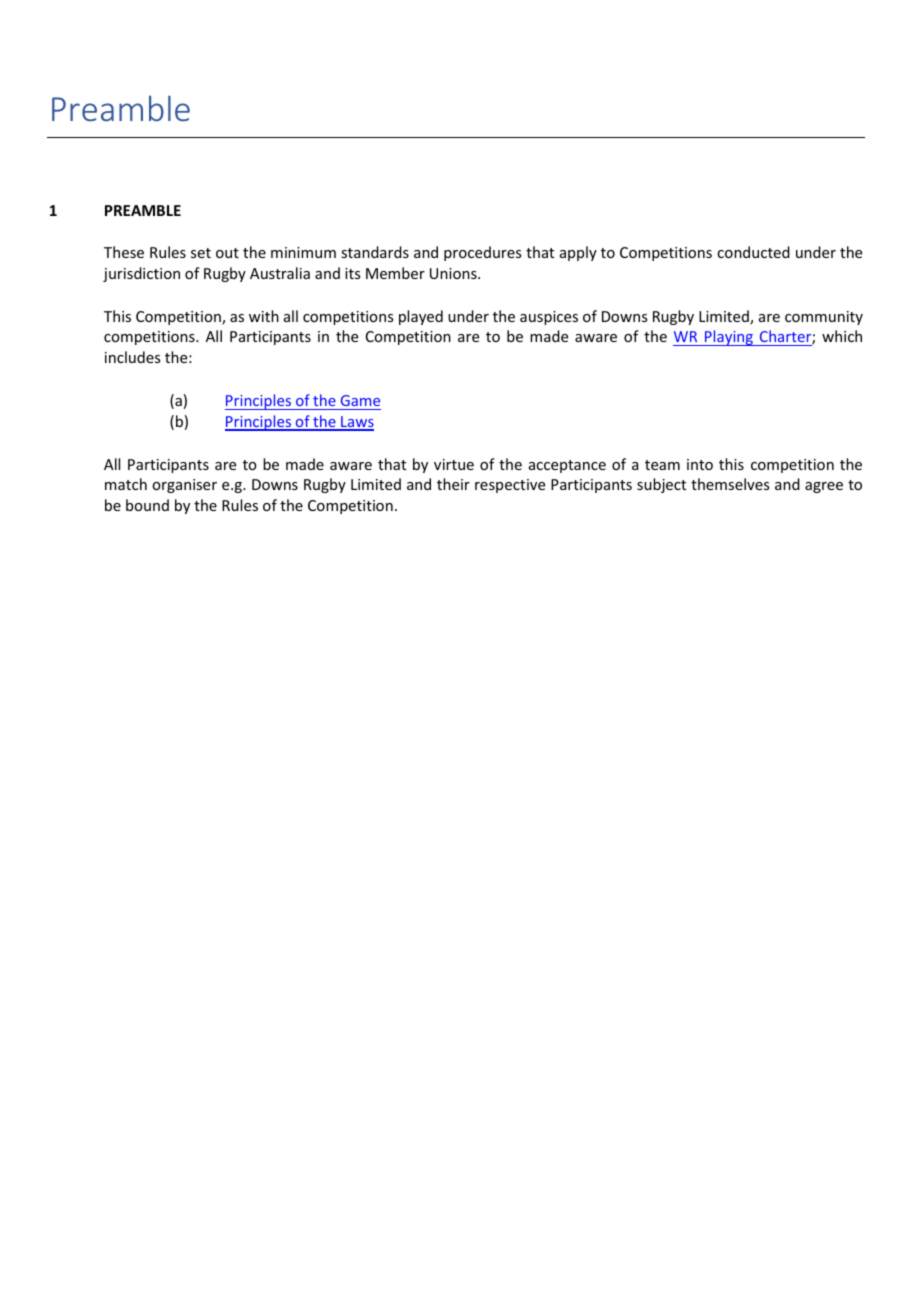  I want to click on Playing, so click(729, 338).
